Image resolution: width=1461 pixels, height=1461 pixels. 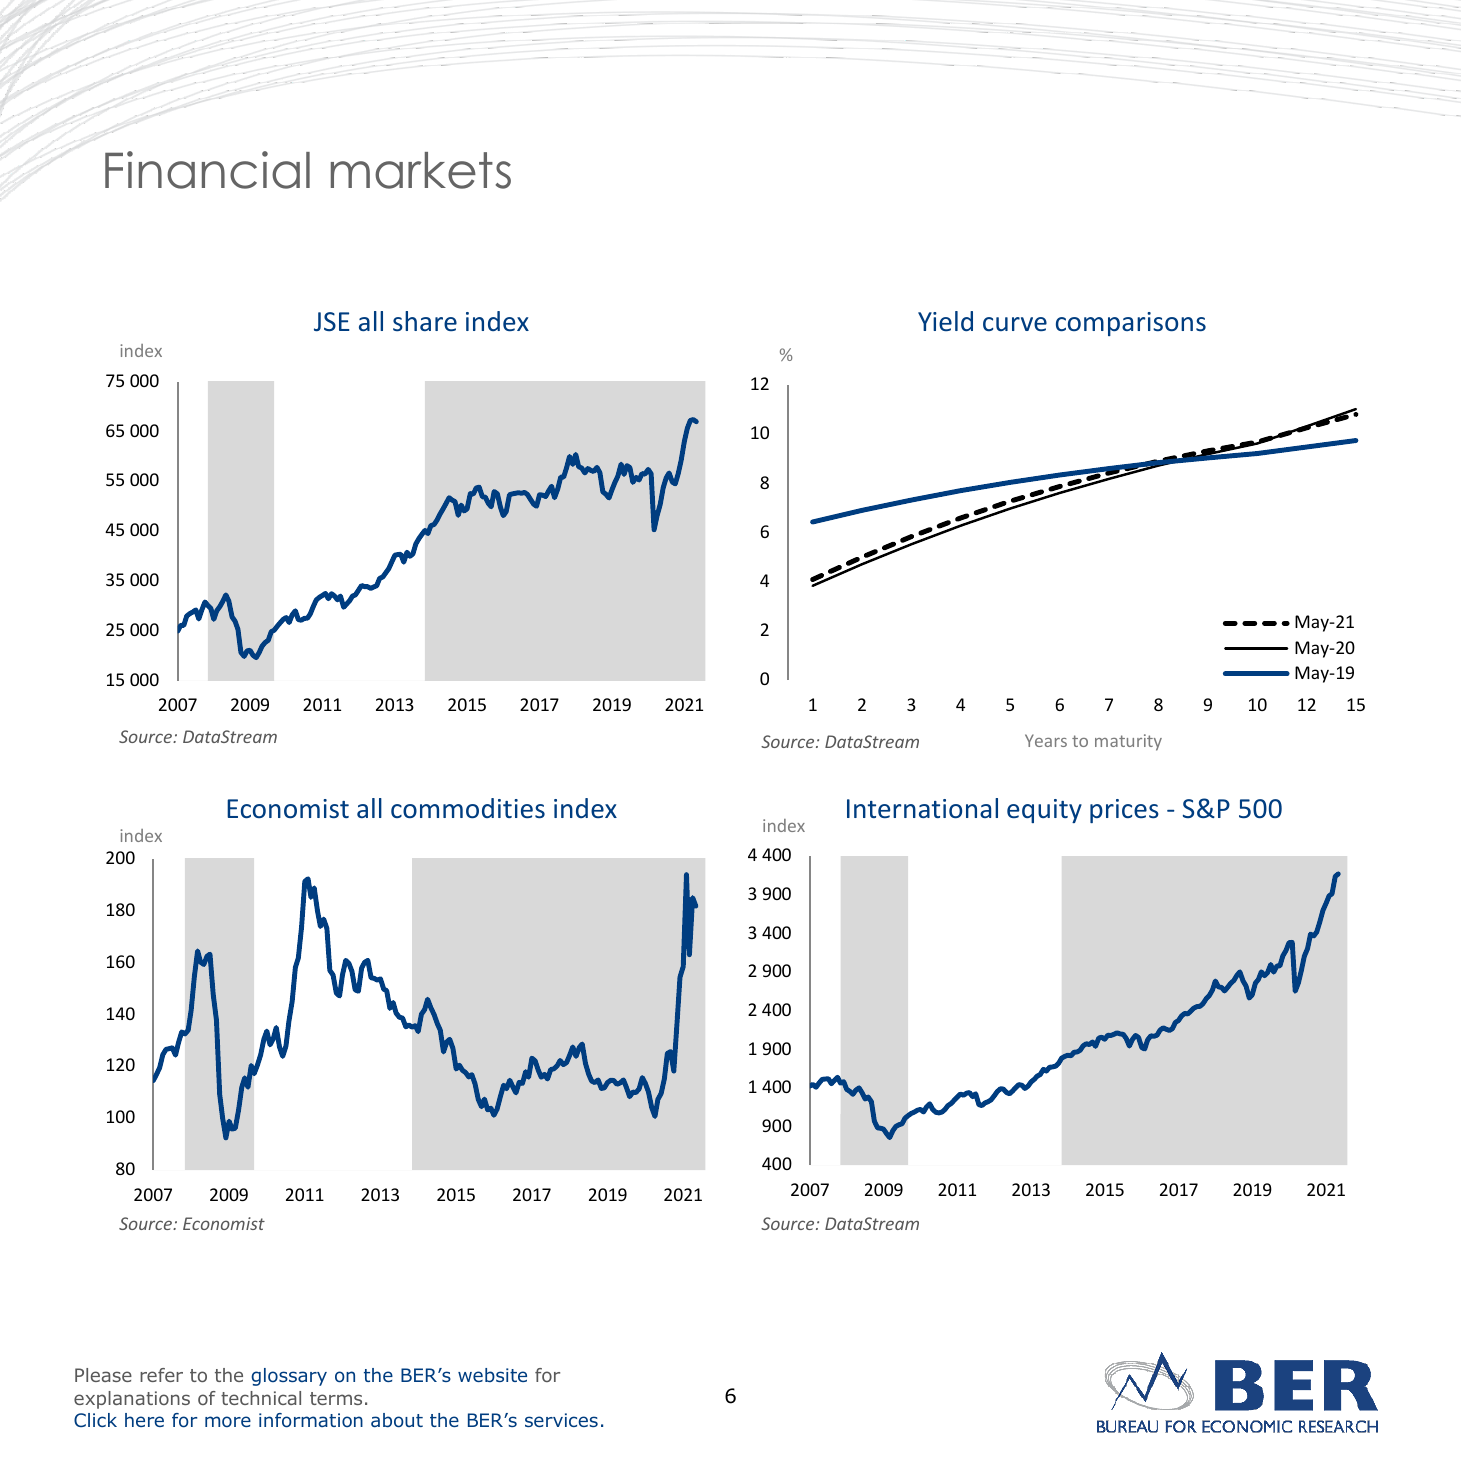 What do you see at coordinates (1015, 324) in the image?
I see `curve` at bounding box center [1015, 324].
